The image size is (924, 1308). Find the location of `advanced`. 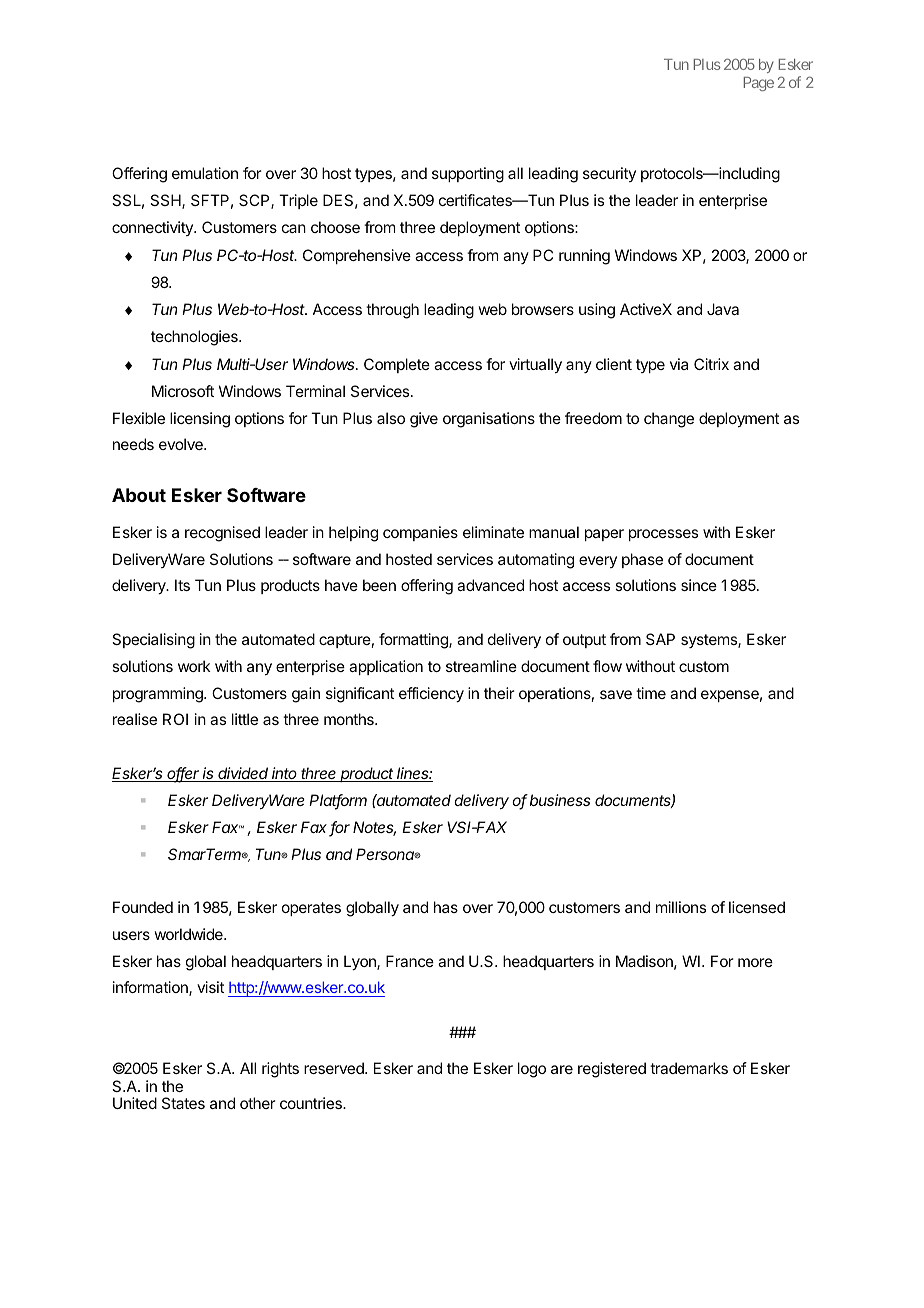

advanced is located at coordinates (490, 585).
